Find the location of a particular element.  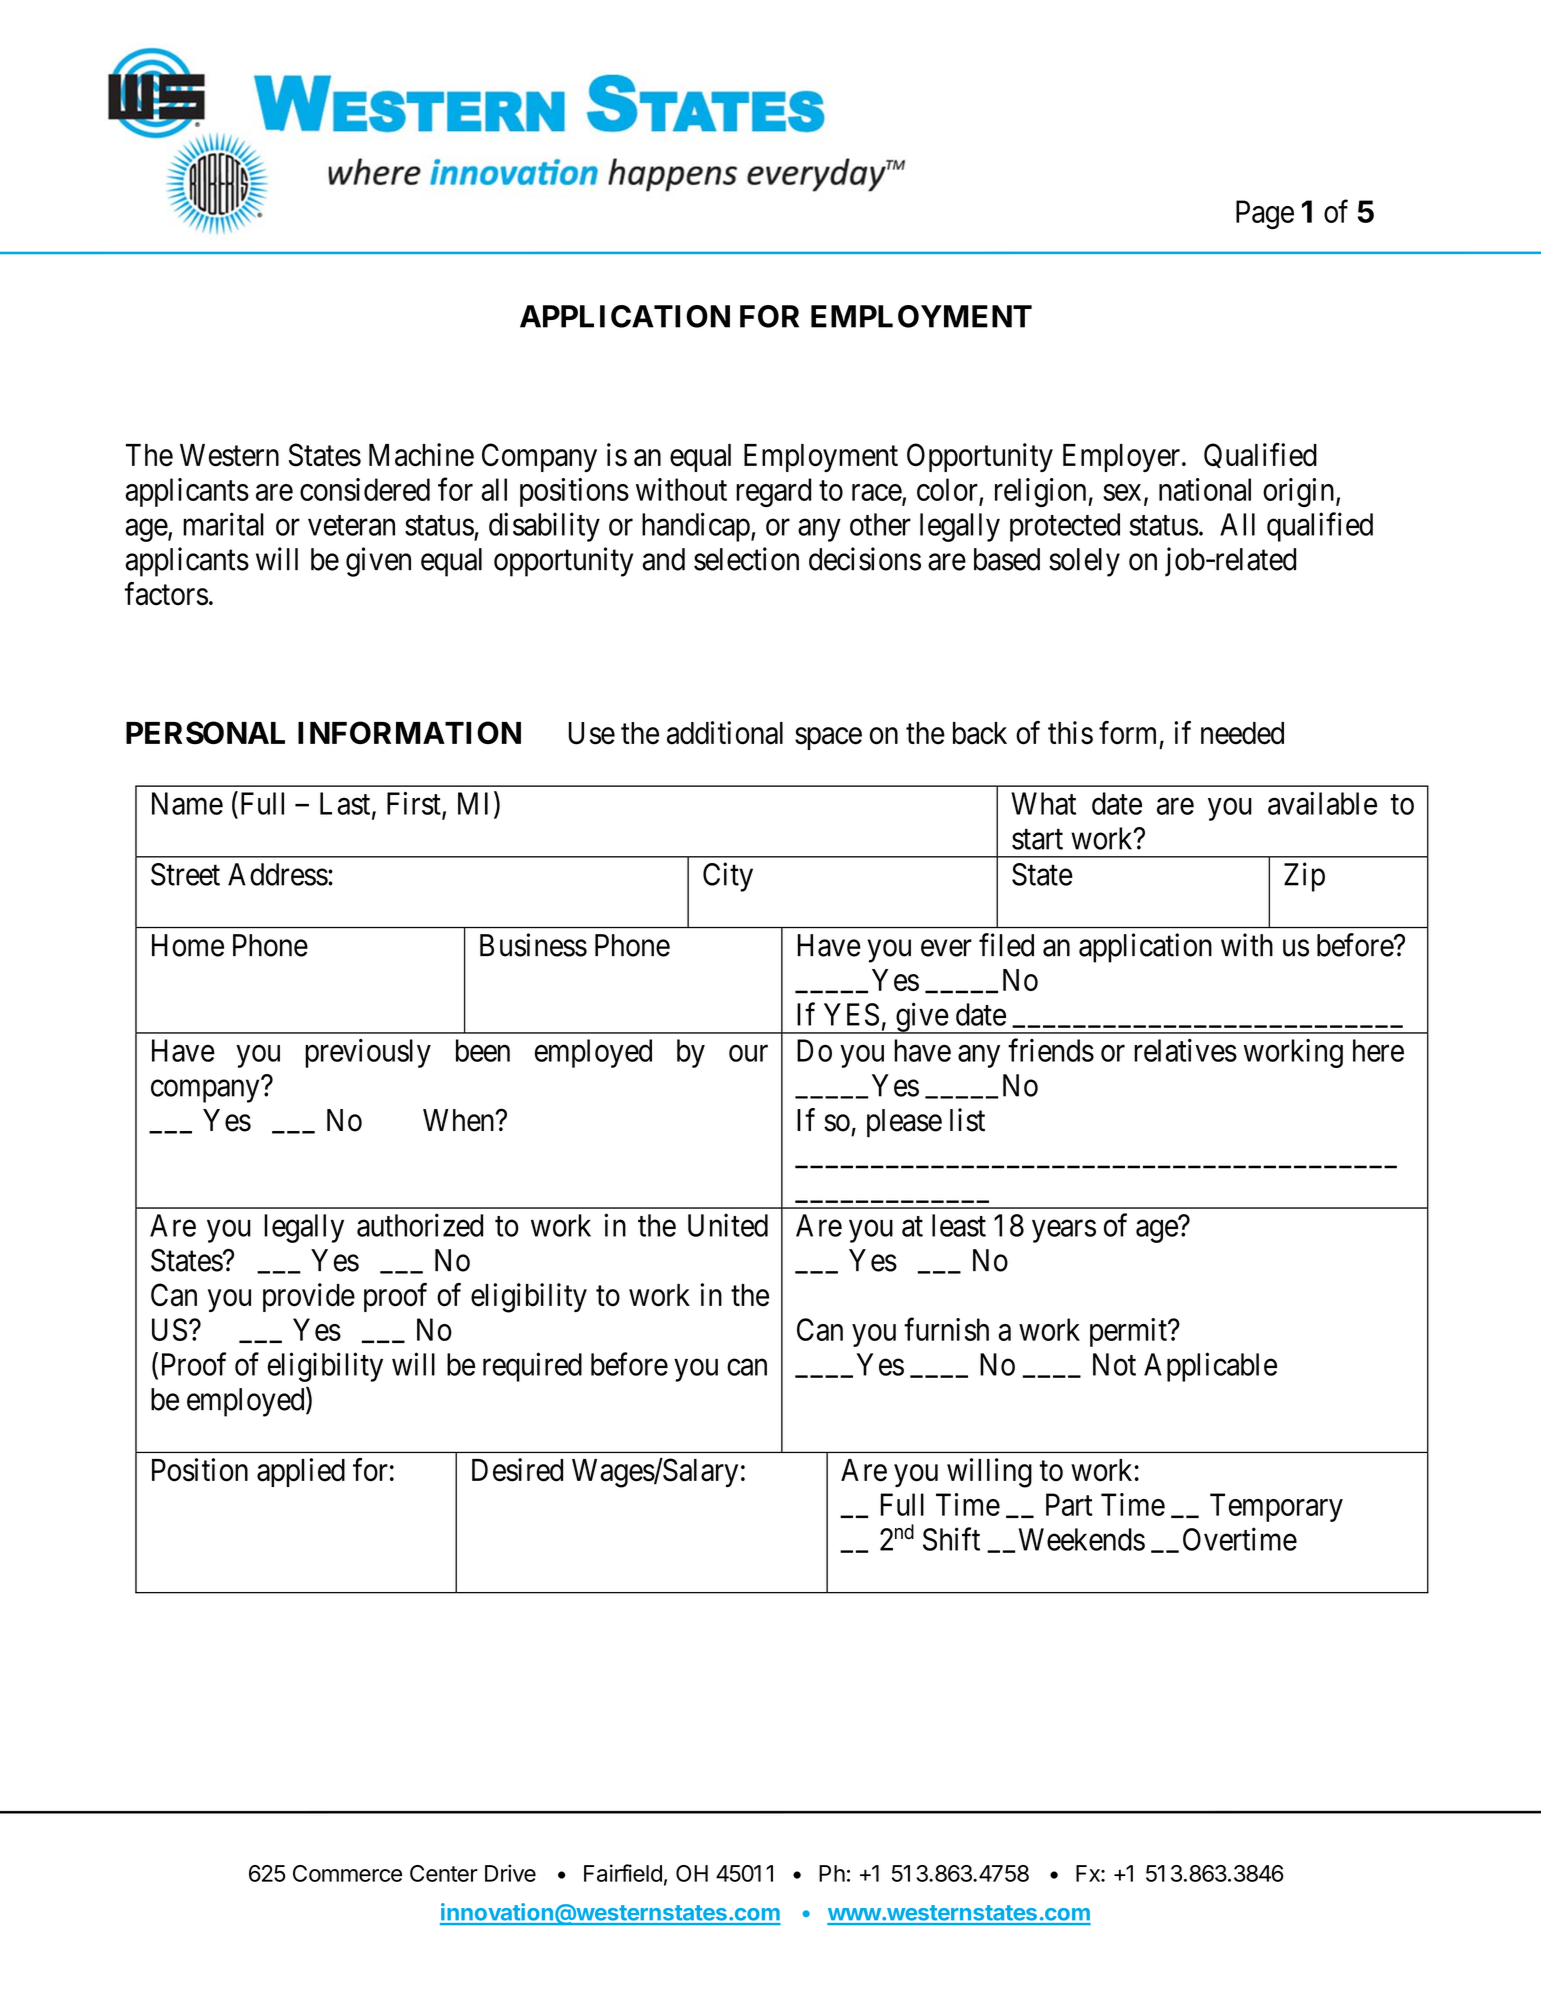

Machine is located at coordinates (421, 455).
